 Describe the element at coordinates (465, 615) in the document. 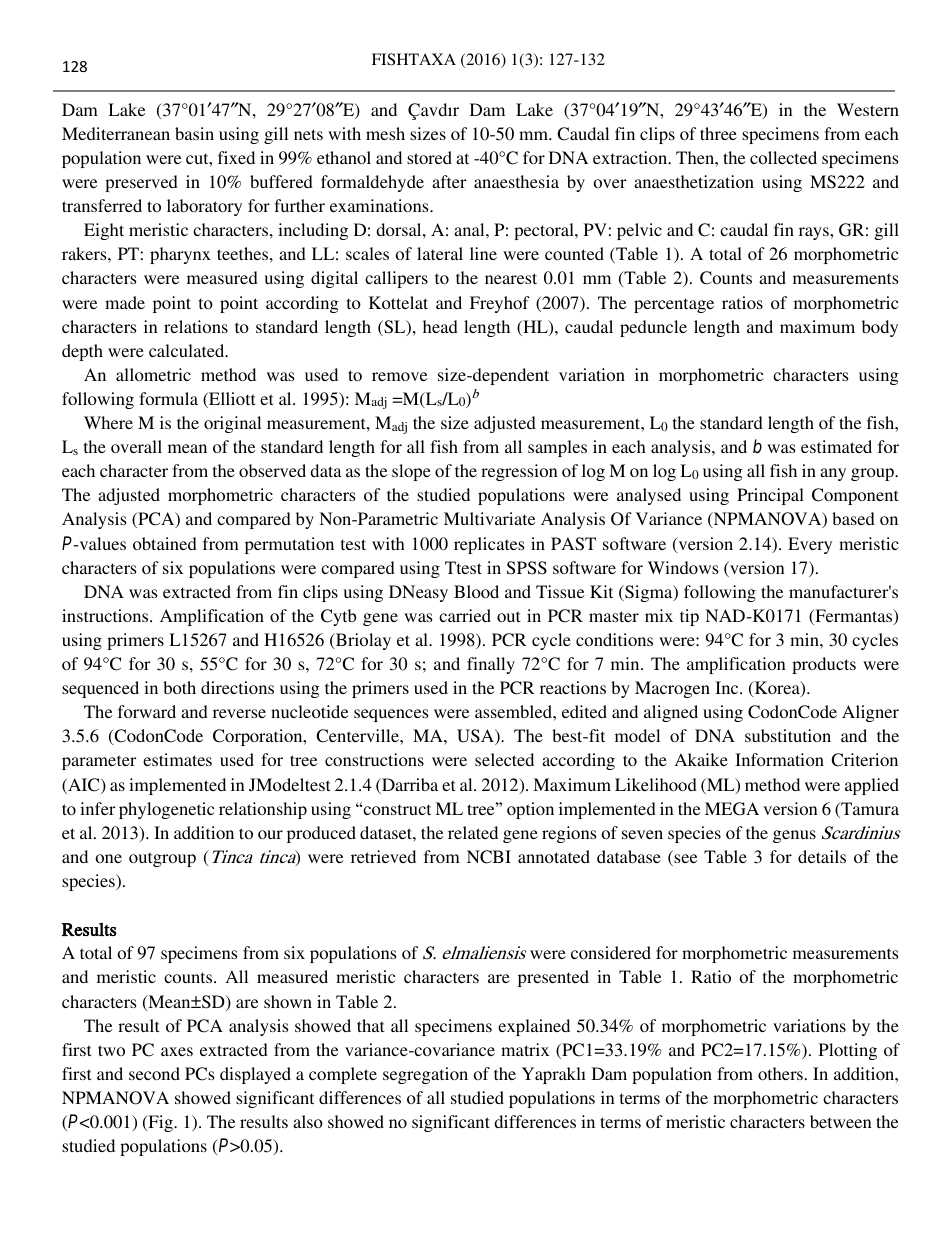

I see `carried` at that location.
